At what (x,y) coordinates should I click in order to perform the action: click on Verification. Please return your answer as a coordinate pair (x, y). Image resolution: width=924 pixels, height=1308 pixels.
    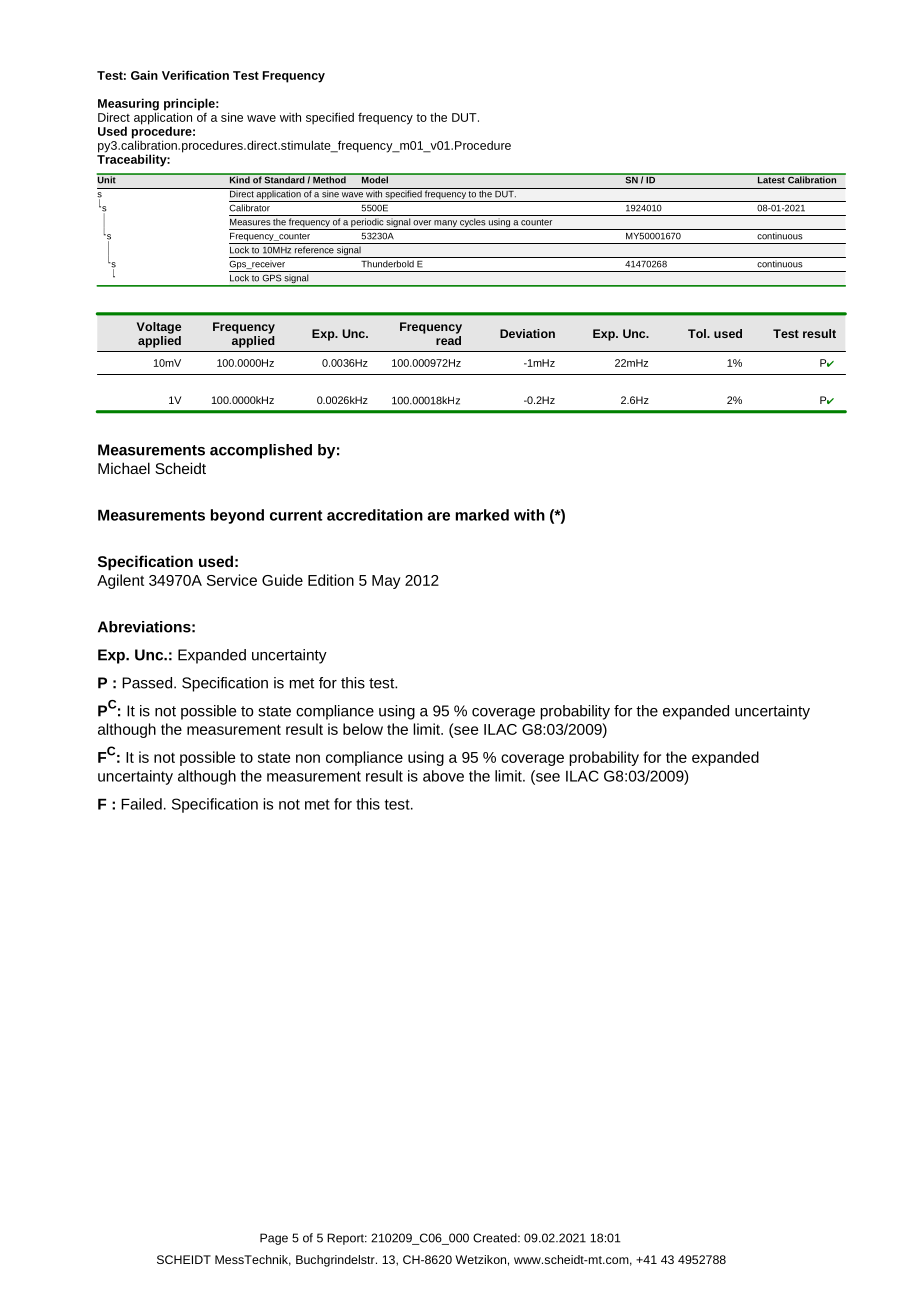
    Looking at the image, I should click on (195, 75).
